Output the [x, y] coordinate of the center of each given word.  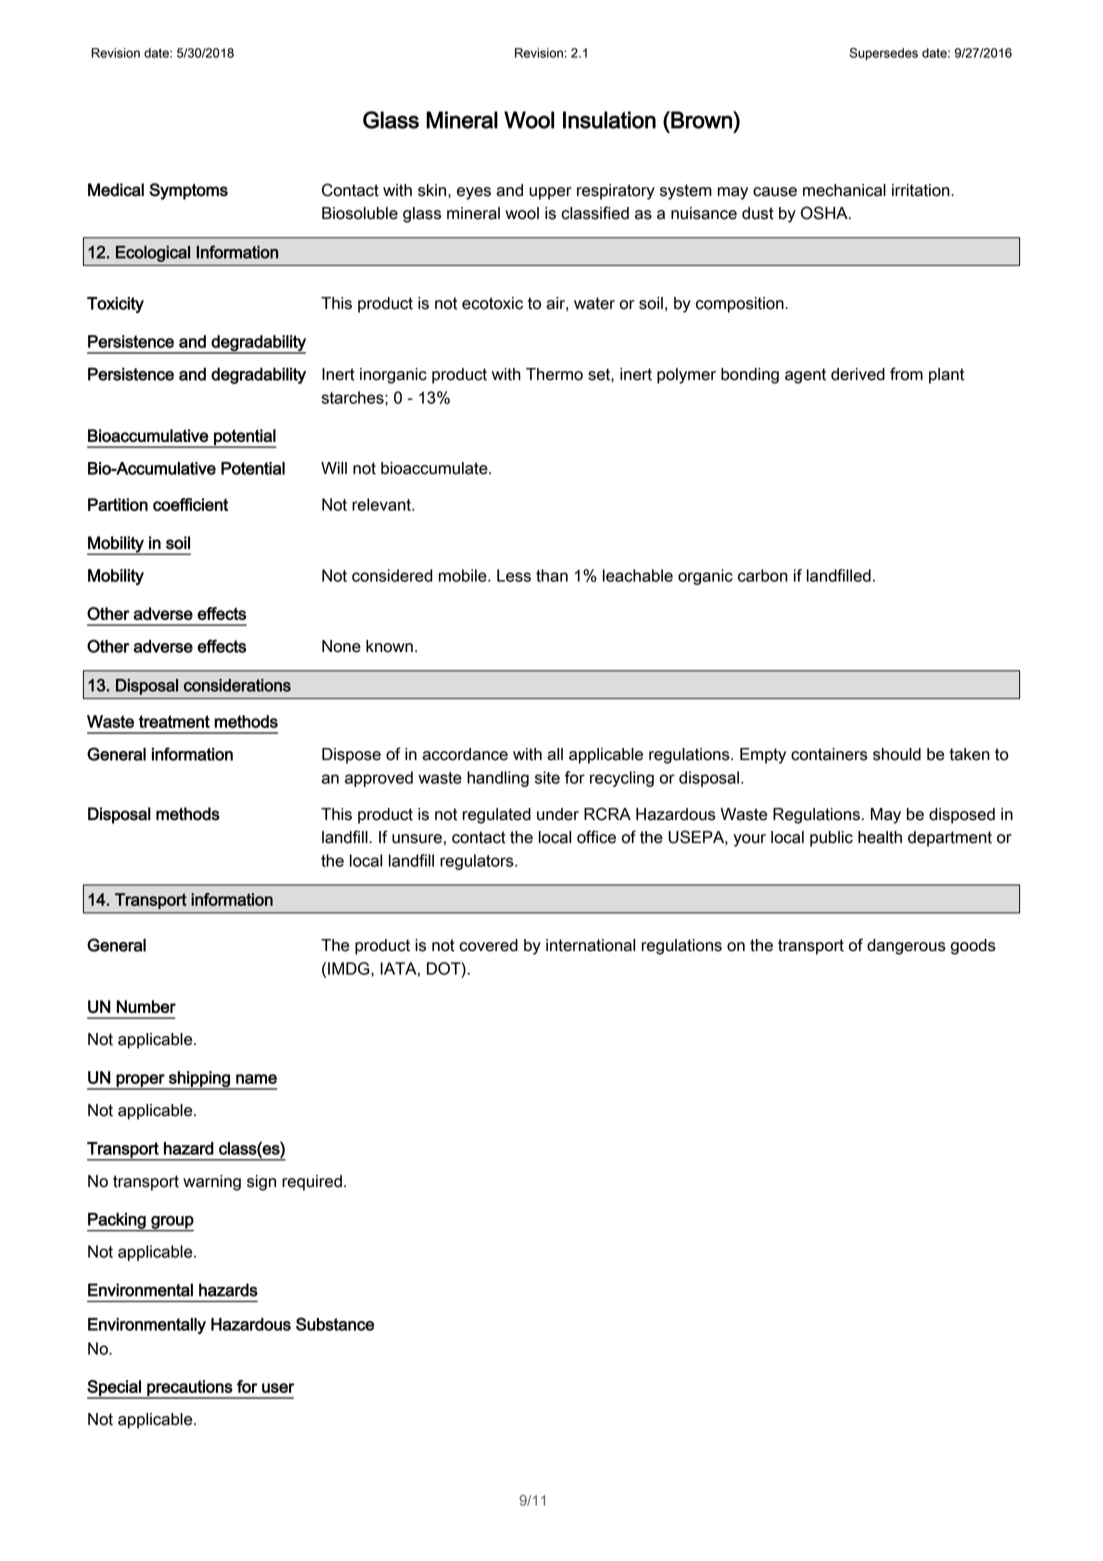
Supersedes [884, 54]
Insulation [609, 120]
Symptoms [188, 191]
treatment [174, 721]
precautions [189, 1389]
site [547, 777]
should [897, 754]
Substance [335, 1324]
